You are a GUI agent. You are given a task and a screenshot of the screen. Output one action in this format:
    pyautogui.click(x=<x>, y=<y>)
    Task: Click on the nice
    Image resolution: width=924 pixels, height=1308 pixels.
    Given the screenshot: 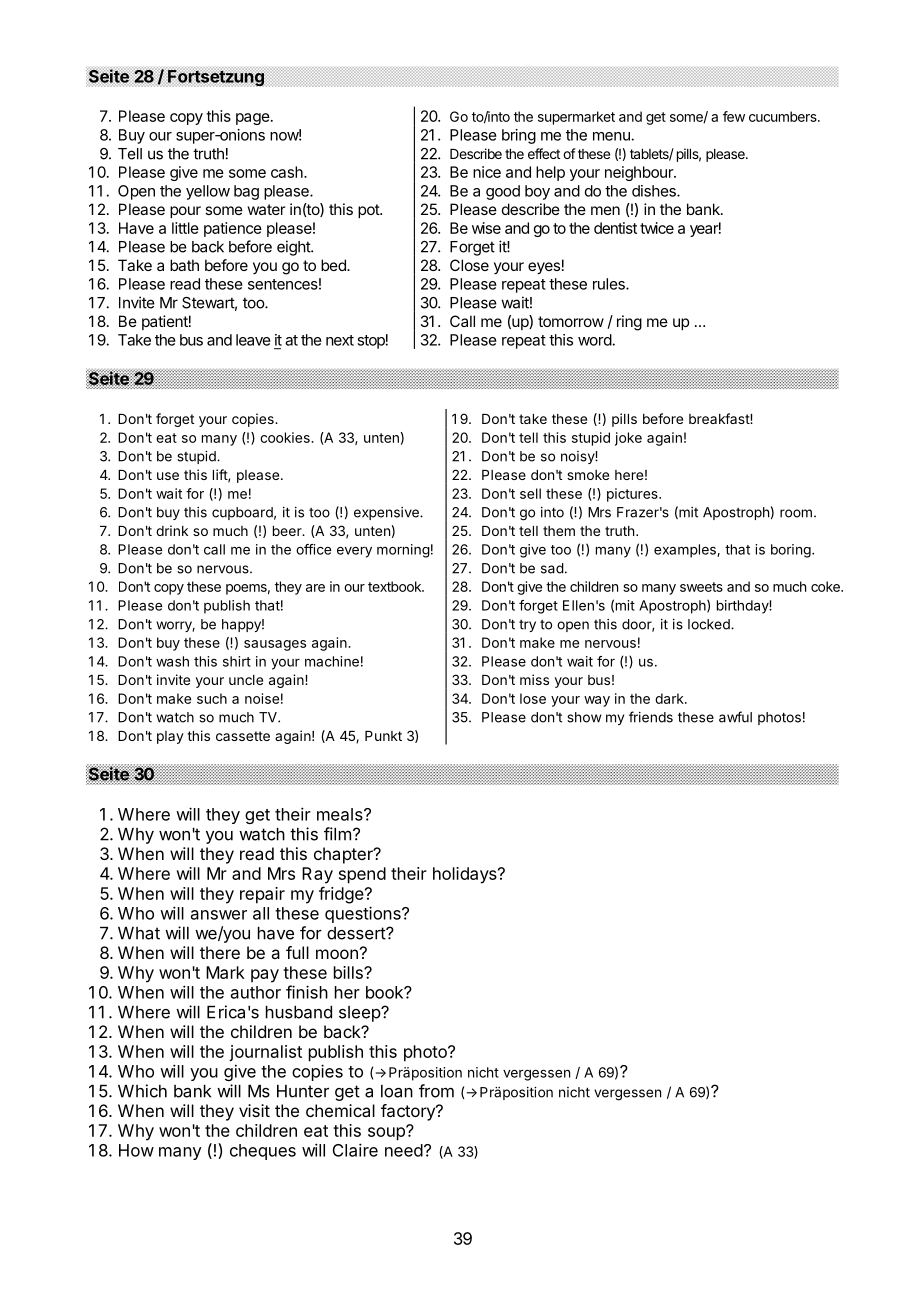 What is the action you would take?
    pyautogui.click(x=487, y=172)
